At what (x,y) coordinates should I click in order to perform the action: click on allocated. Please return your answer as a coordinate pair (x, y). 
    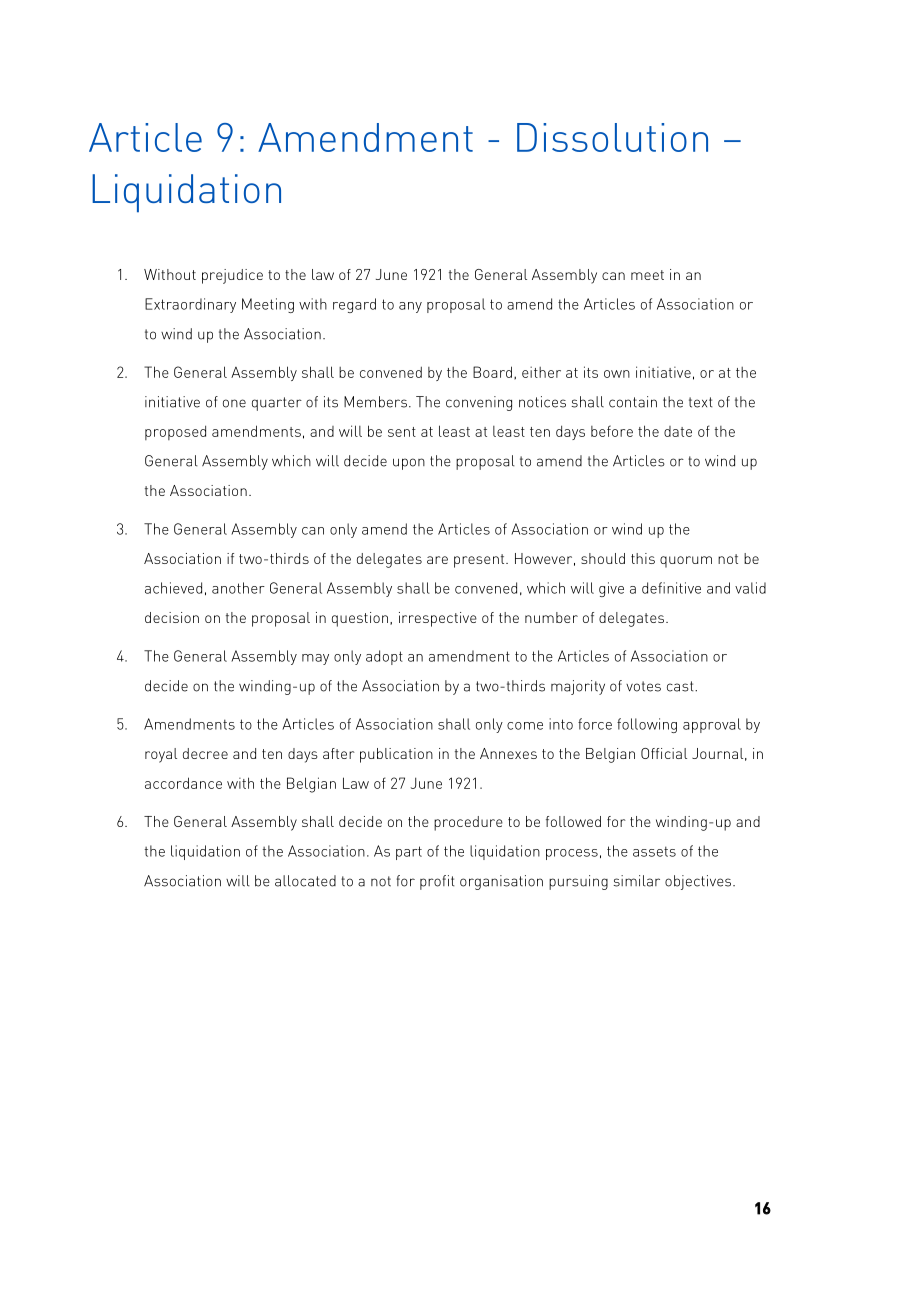
    Looking at the image, I should click on (305, 881).
